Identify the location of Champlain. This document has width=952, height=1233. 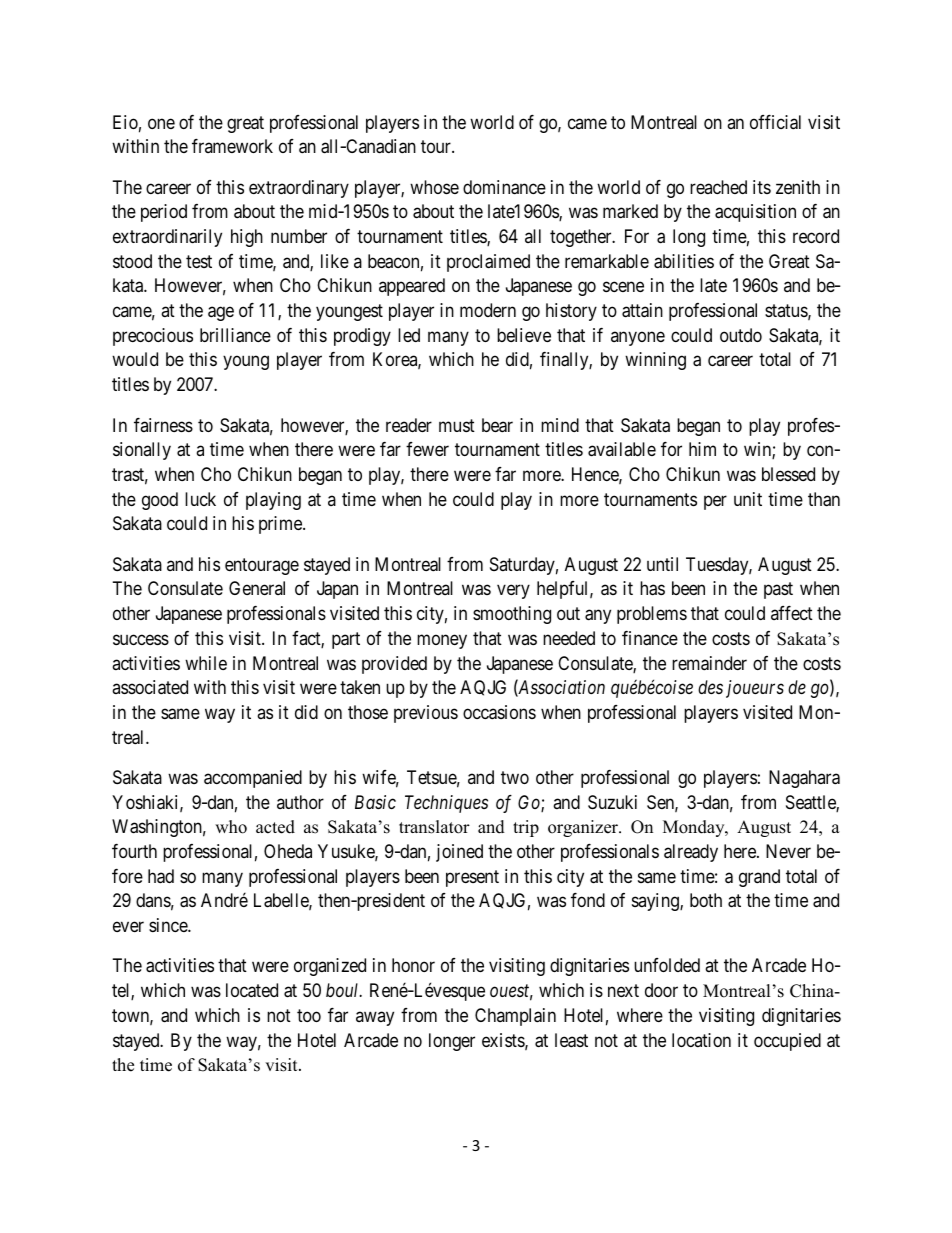
(515, 1017).
